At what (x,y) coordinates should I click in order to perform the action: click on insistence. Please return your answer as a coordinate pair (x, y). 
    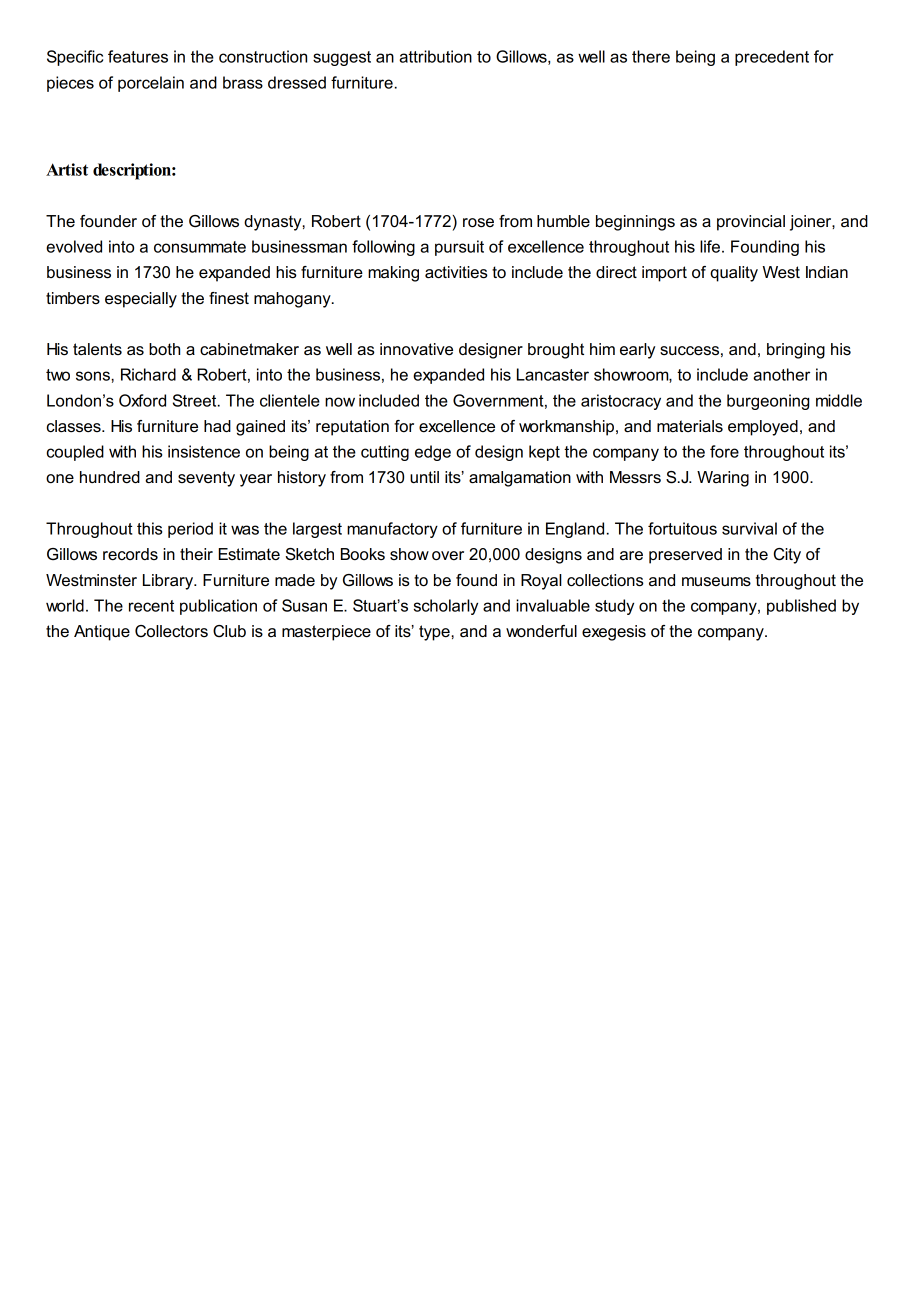
    Looking at the image, I should click on (204, 451).
